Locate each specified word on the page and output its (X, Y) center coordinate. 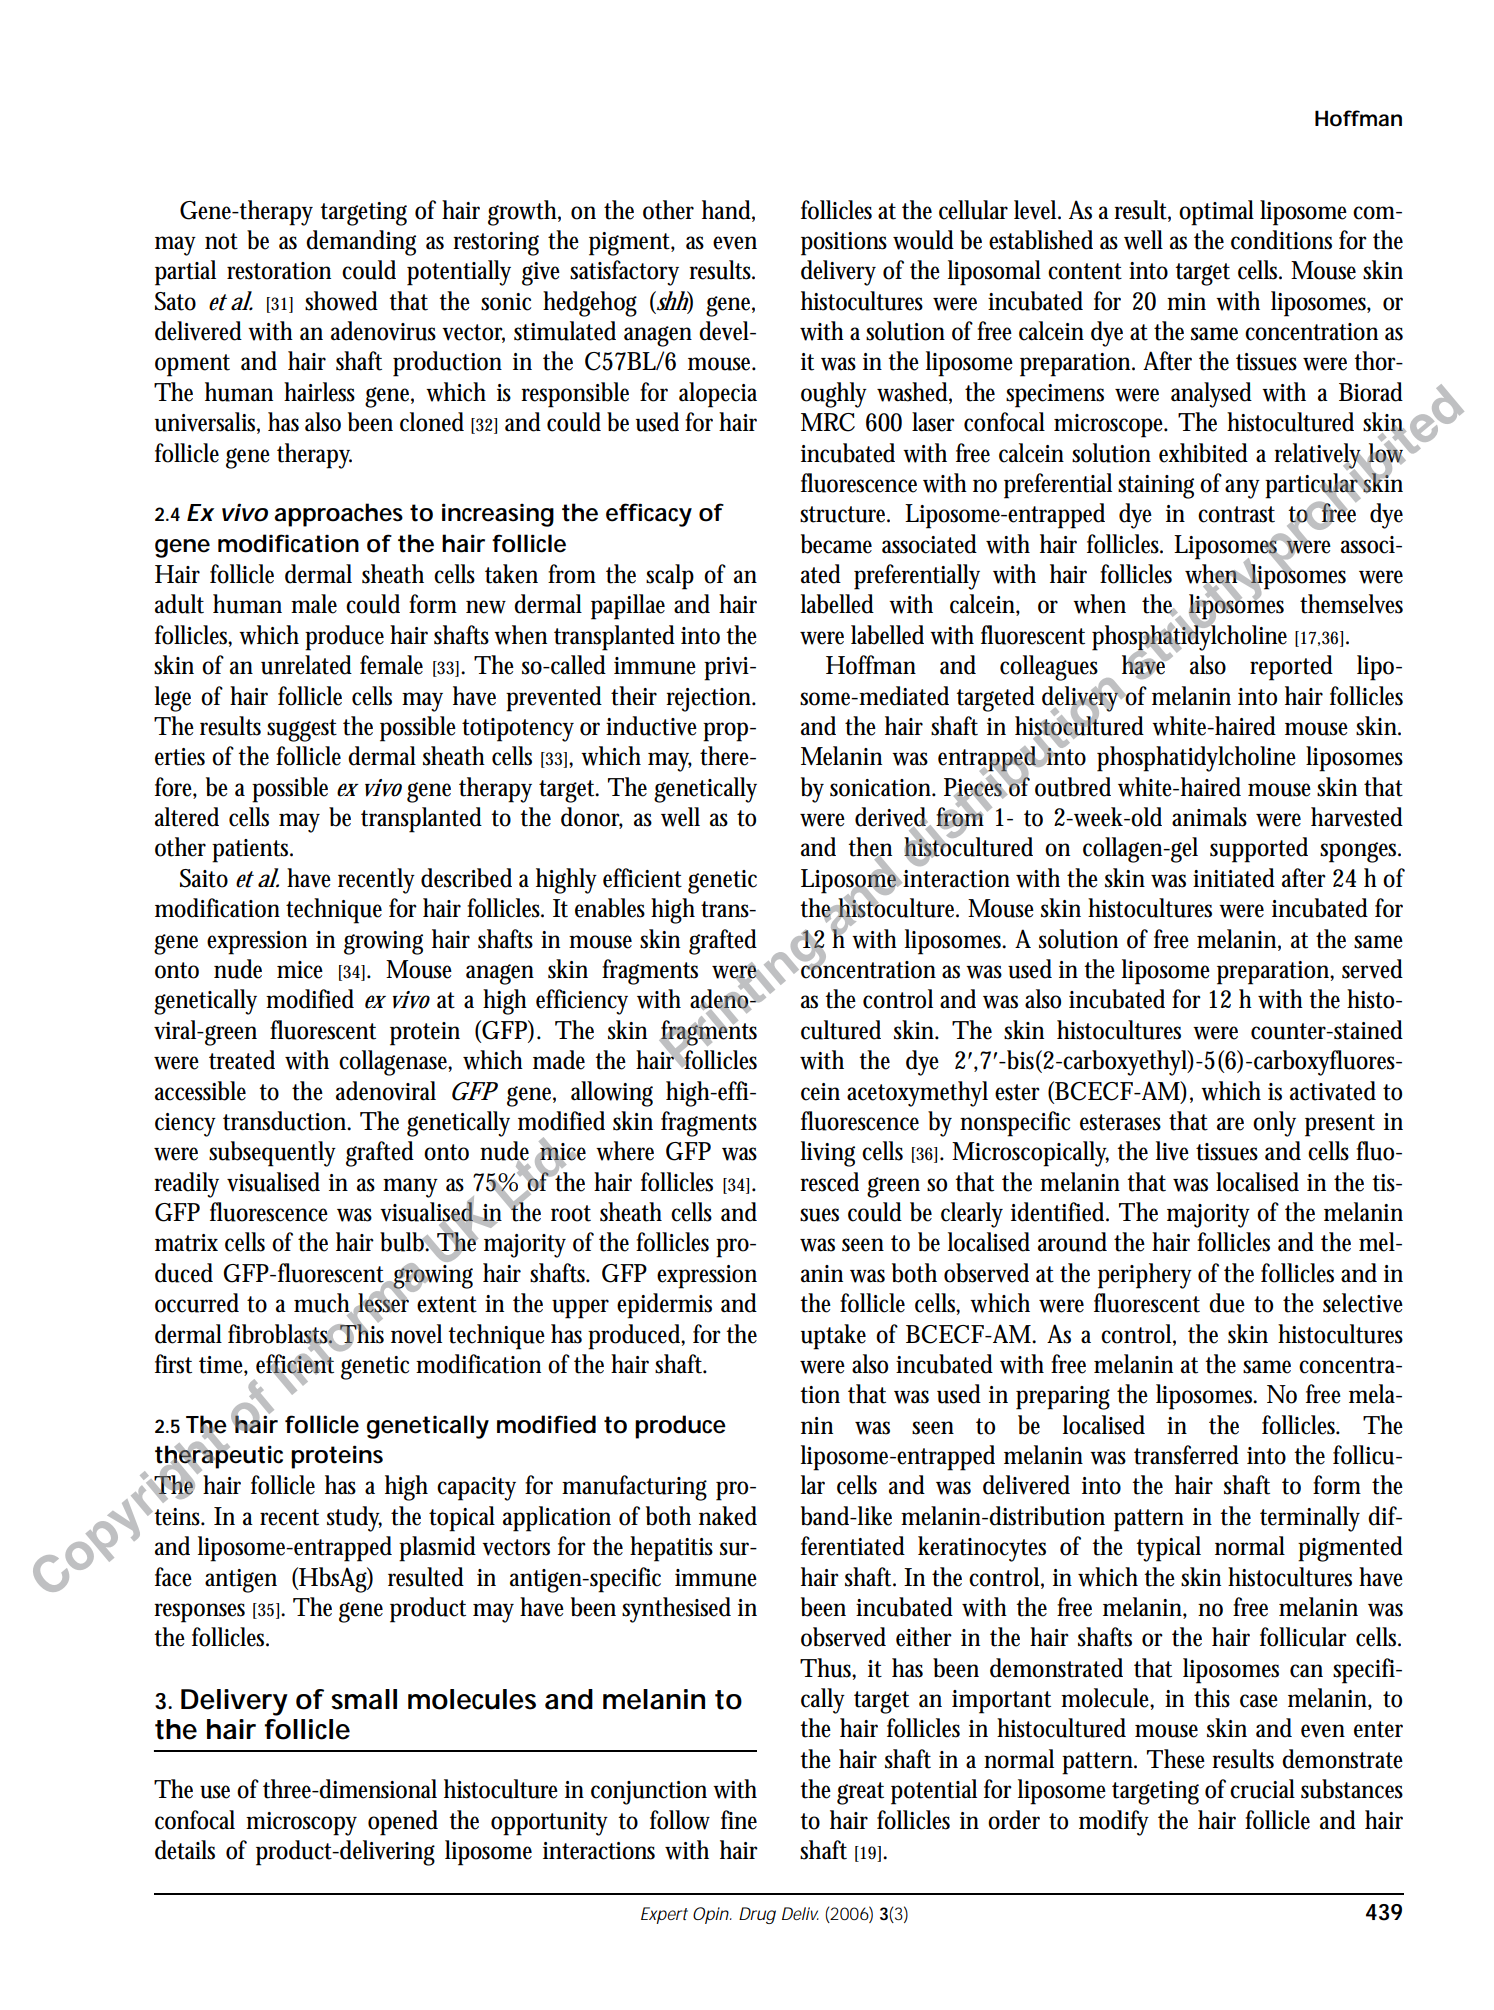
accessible (200, 1091)
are (1230, 1124)
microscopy (301, 1824)
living (828, 1154)
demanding (361, 243)
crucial (1262, 1789)
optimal (1216, 213)
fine (739, 1820)
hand (726, 210)
